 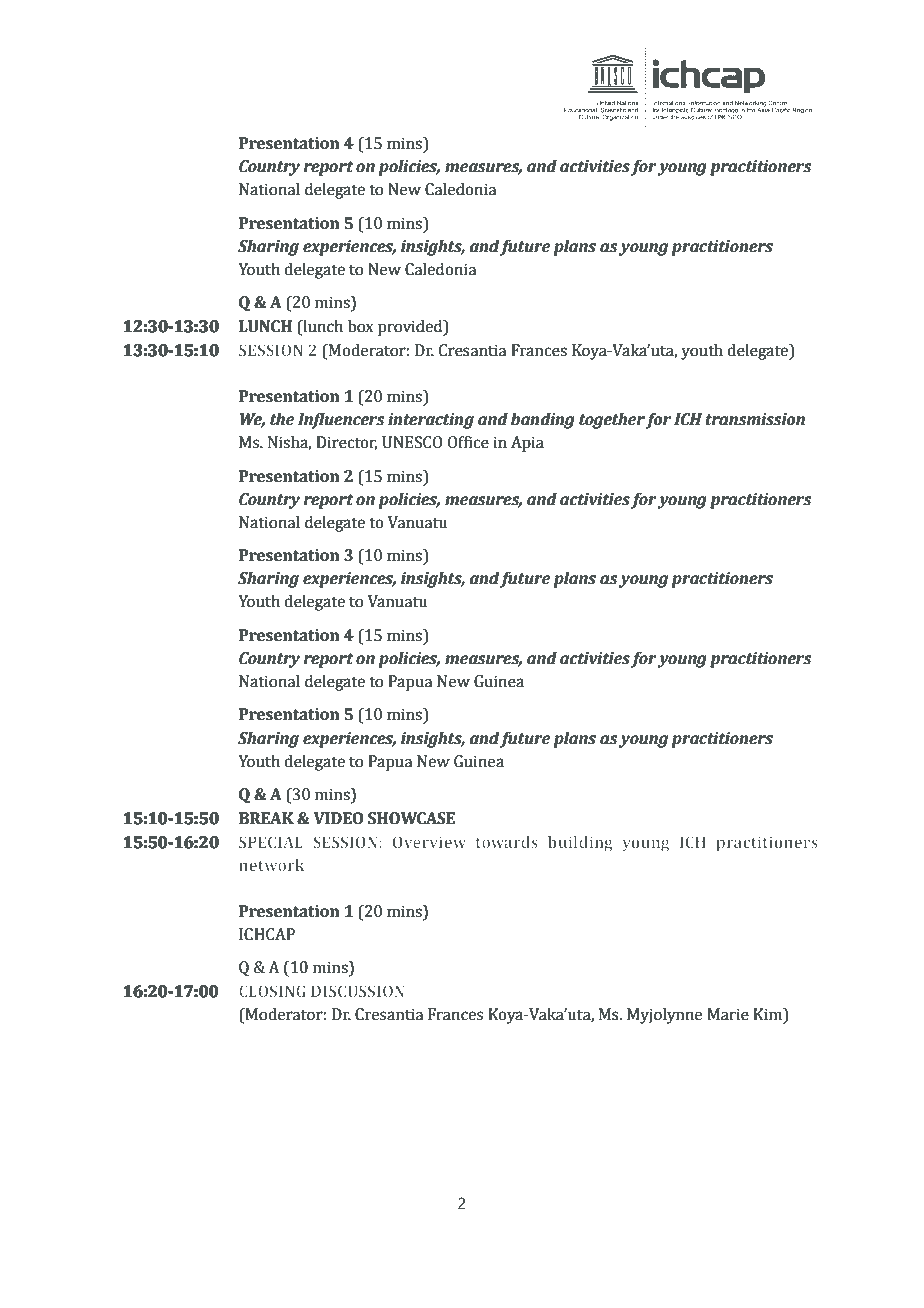 What do you see at coordinates (755, 419) in the screenshot?
I see `transmission` at bounding box center [755, 419].
